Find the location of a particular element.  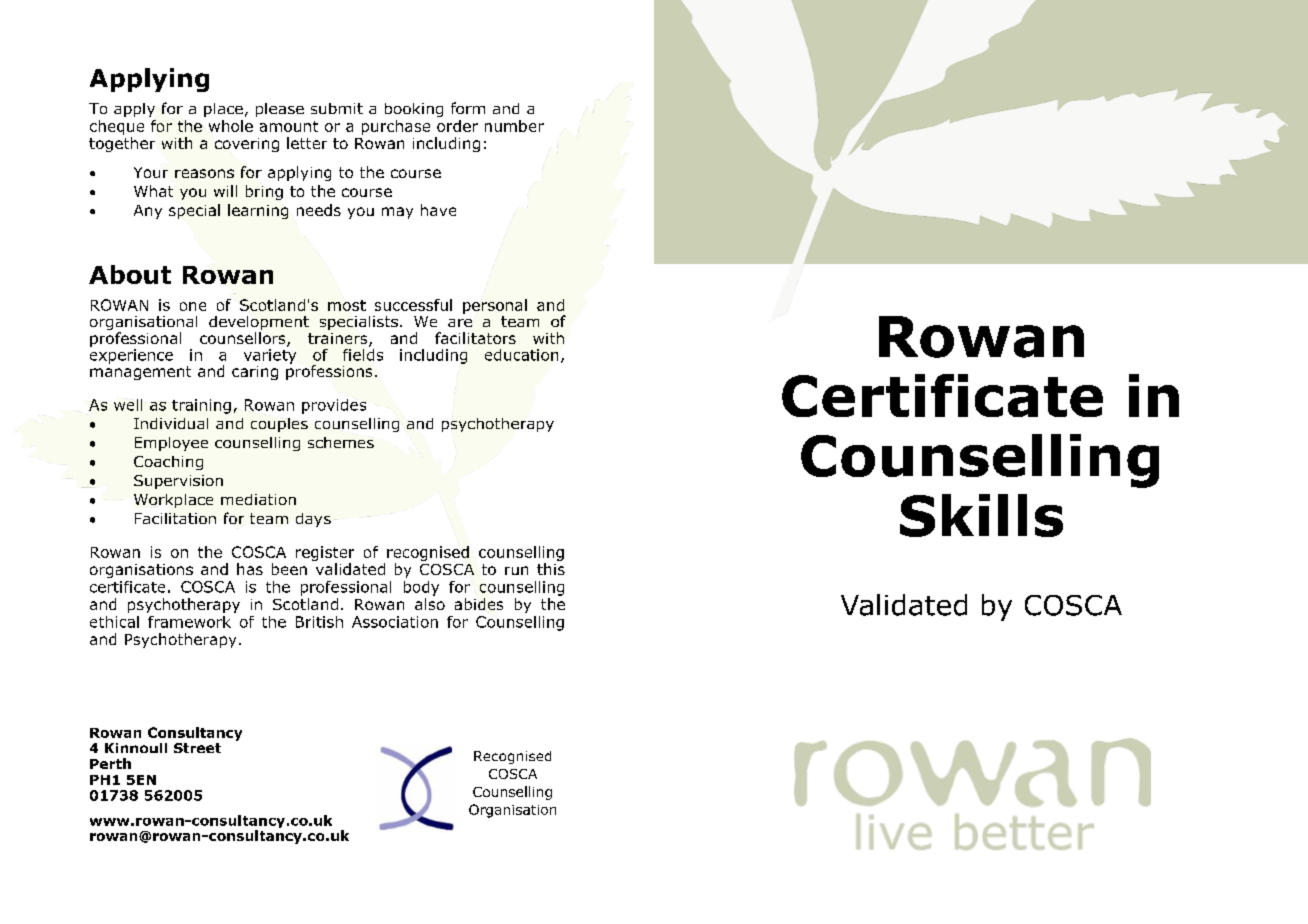

Street is located at coordinates (197, 748).
